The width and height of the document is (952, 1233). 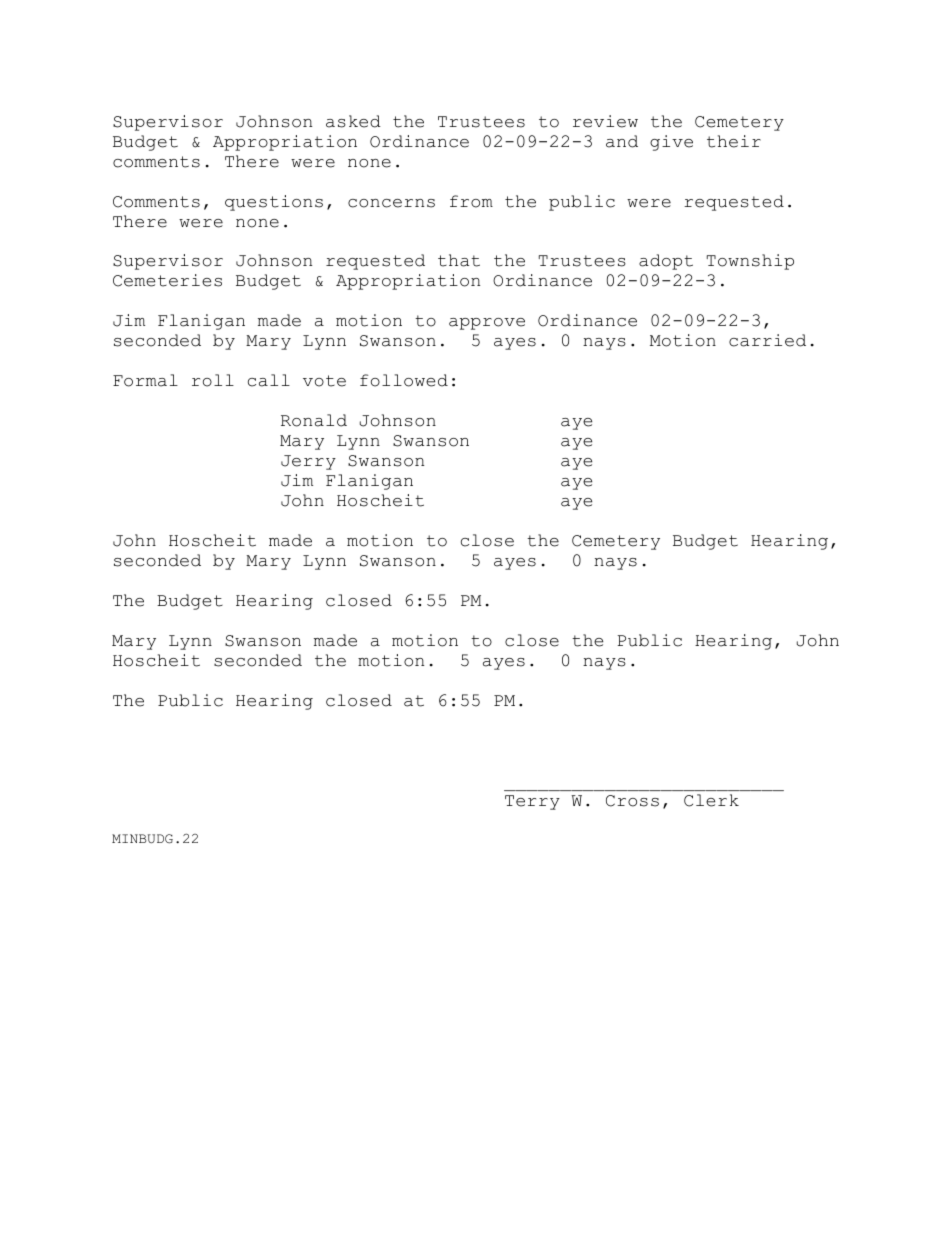 What do you see at coordinates (308, 462) in the document?
I see `Jerry` at bounding box center [308, 462].
